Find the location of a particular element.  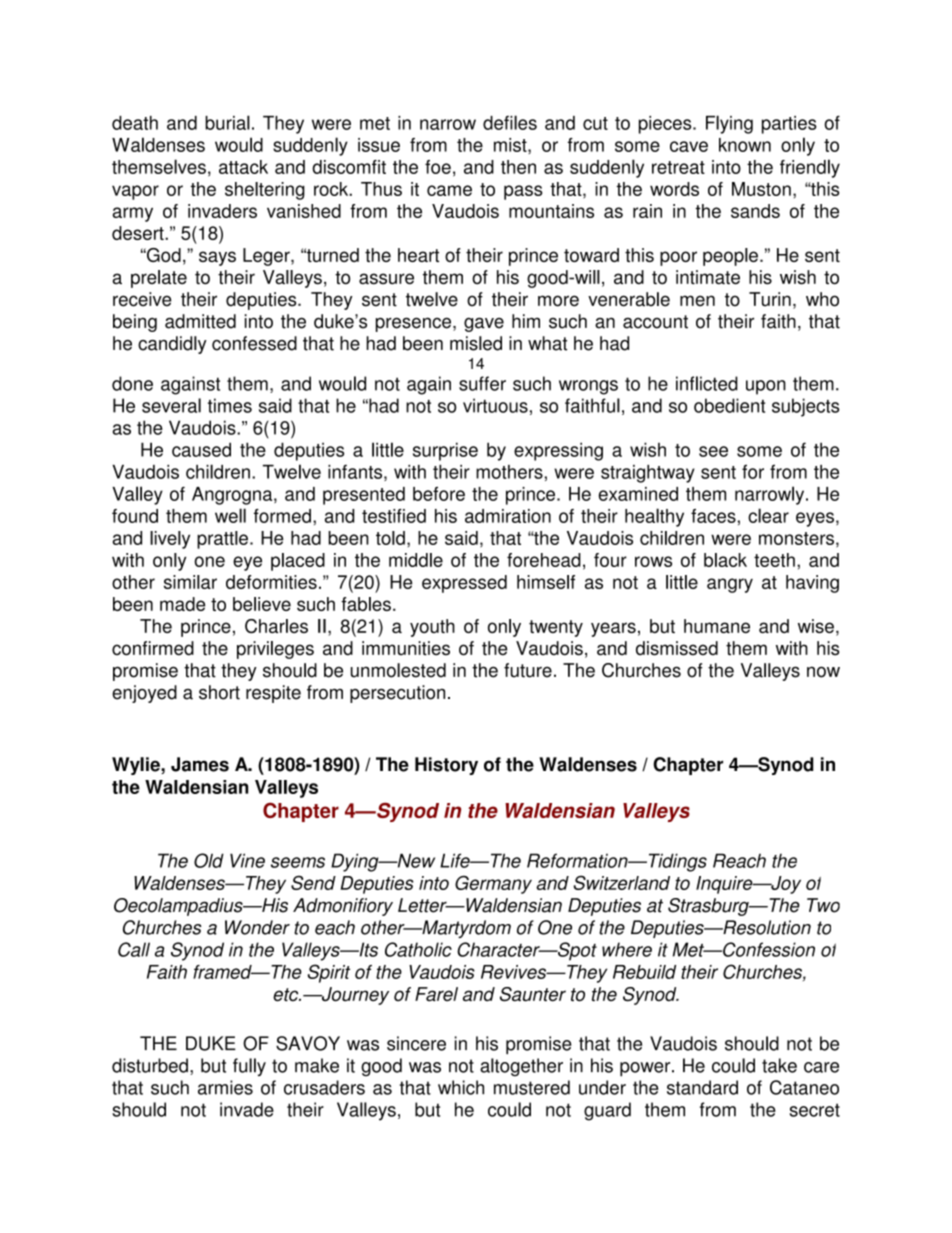

humane is located at coordinates (717, 626).
